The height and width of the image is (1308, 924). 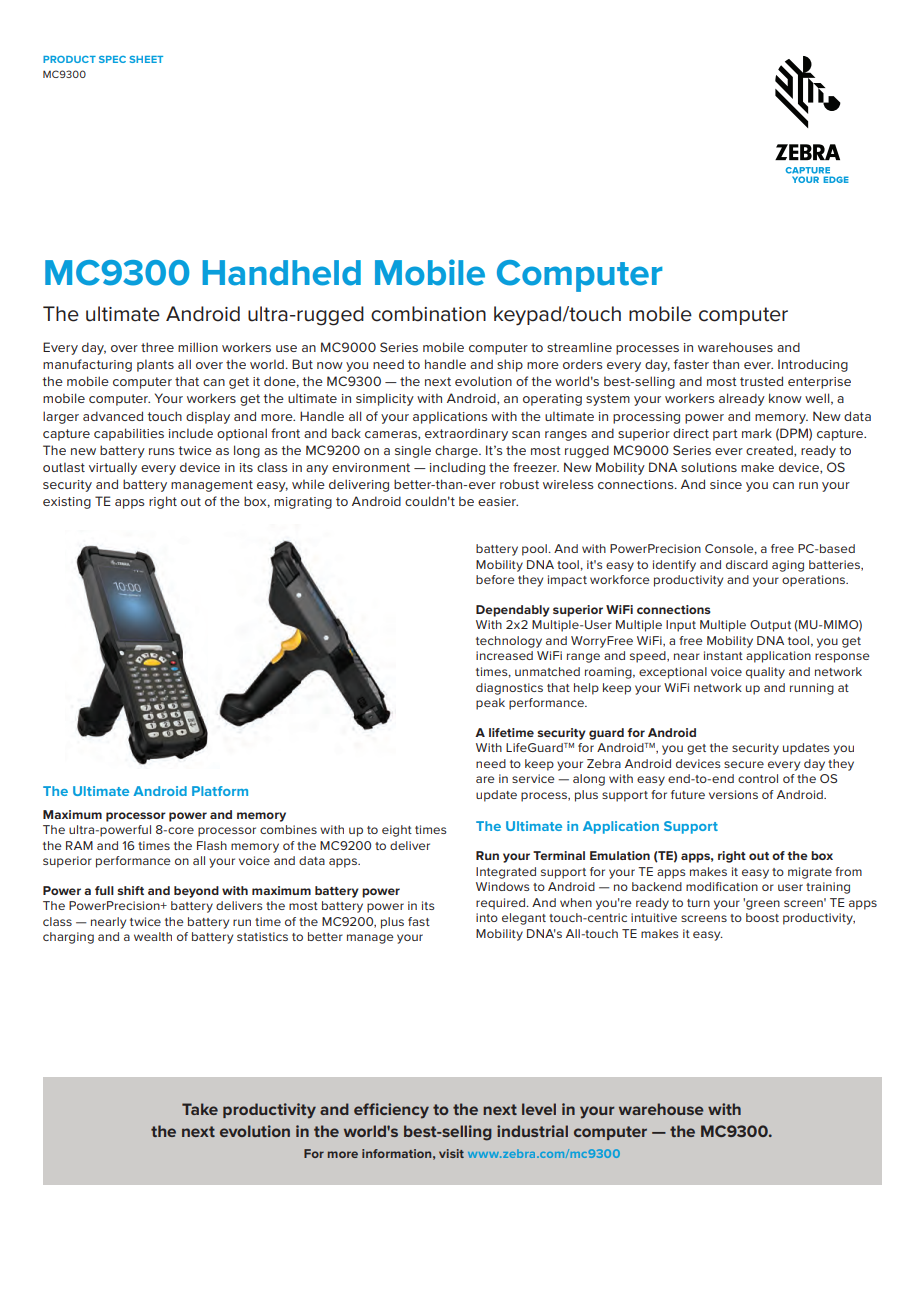 What do you see at coordinates (200, 1109) in the image?
I see `Take` at bounding box center [200, 1109].
